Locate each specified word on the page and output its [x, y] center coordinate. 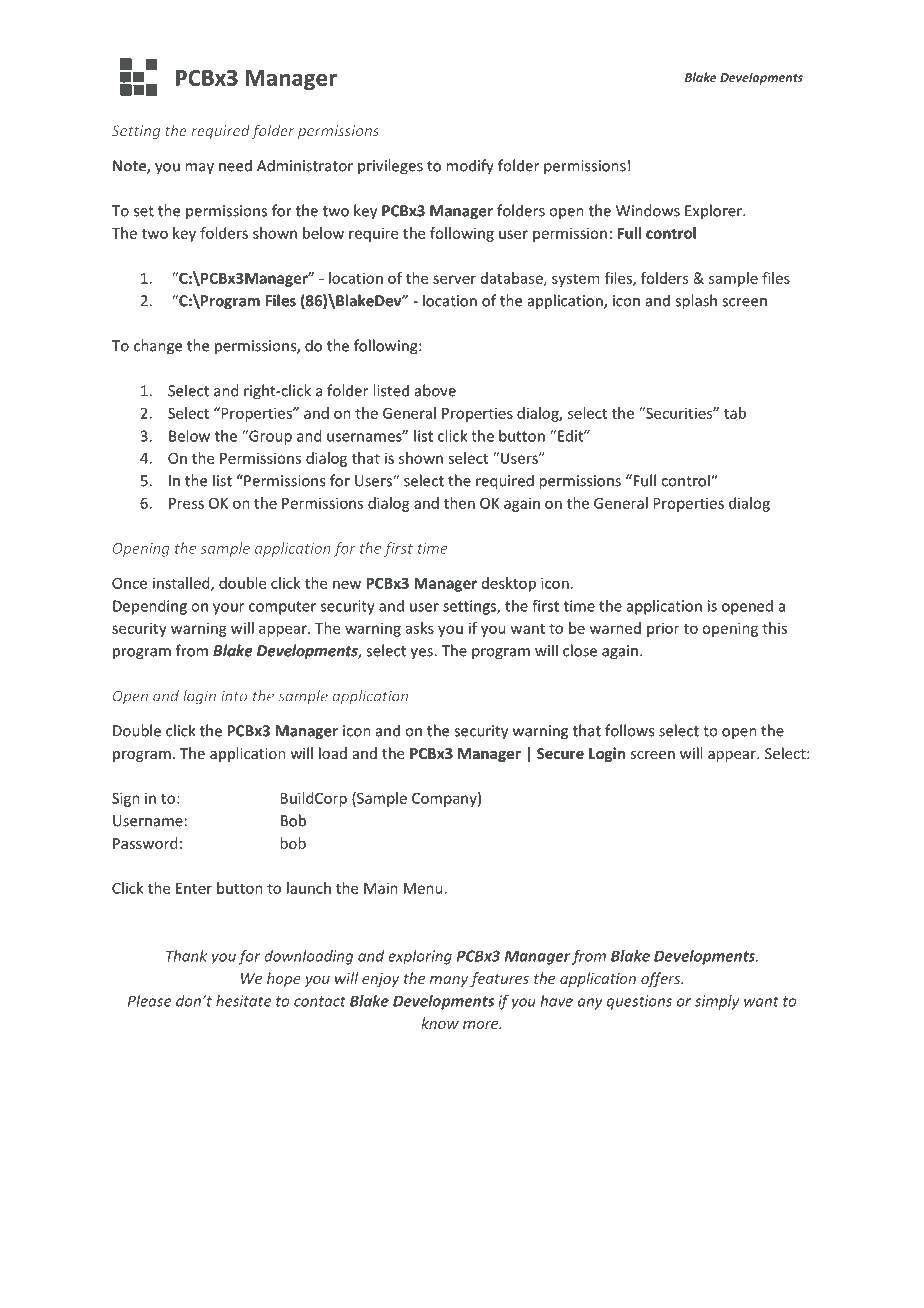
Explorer [714, 211]
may [199, 169]
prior [663, 629]
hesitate [243, 1001]
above [435, 390]
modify [470, 167]
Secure [560, 753]
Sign [126, 799]
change [158, 347]
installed [182, 584]
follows [629, 730]
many [449, 981]
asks [420, 628]
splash [696, 302]
